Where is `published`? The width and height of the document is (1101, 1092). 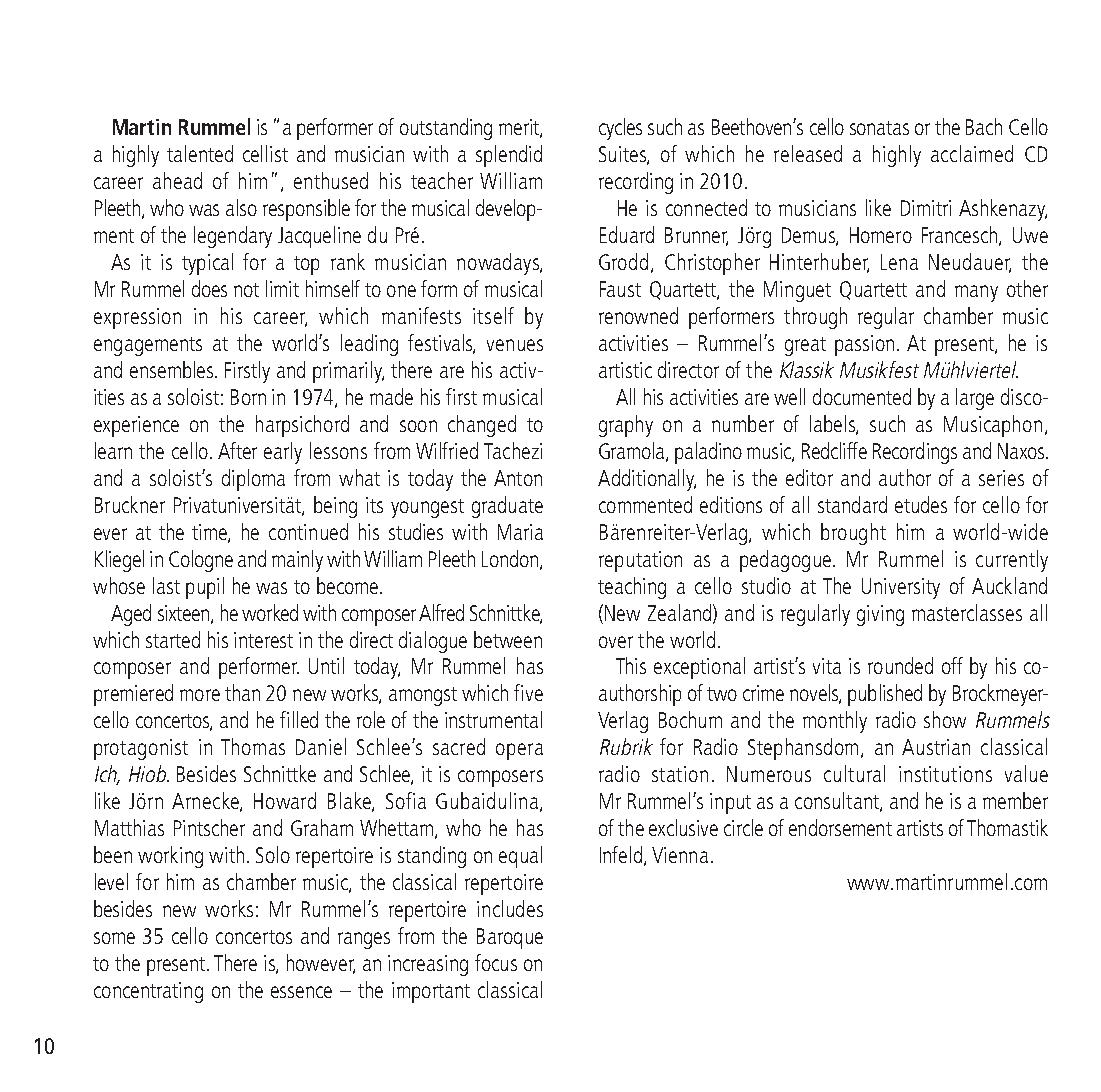
published is located at coordinates (885, 695).
